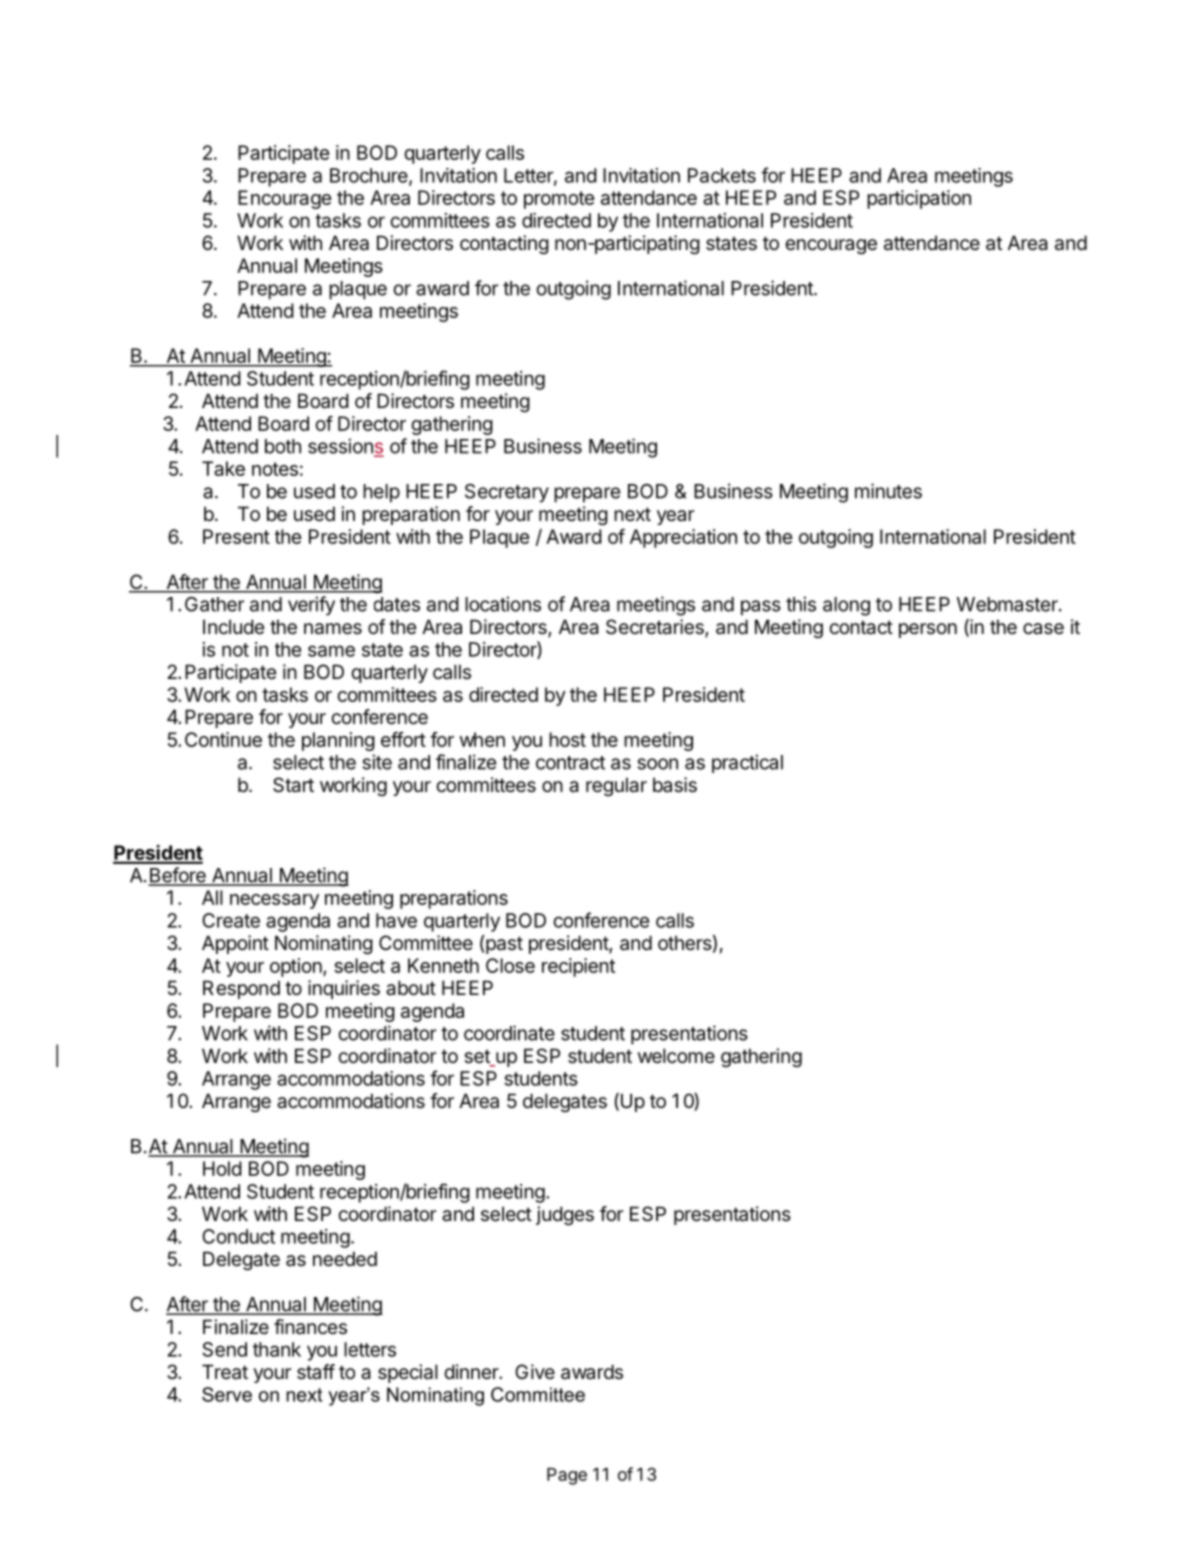  What do you see at coordinates (747, 763) in the page?
I see `practical` at bounding box center [747, 763].
